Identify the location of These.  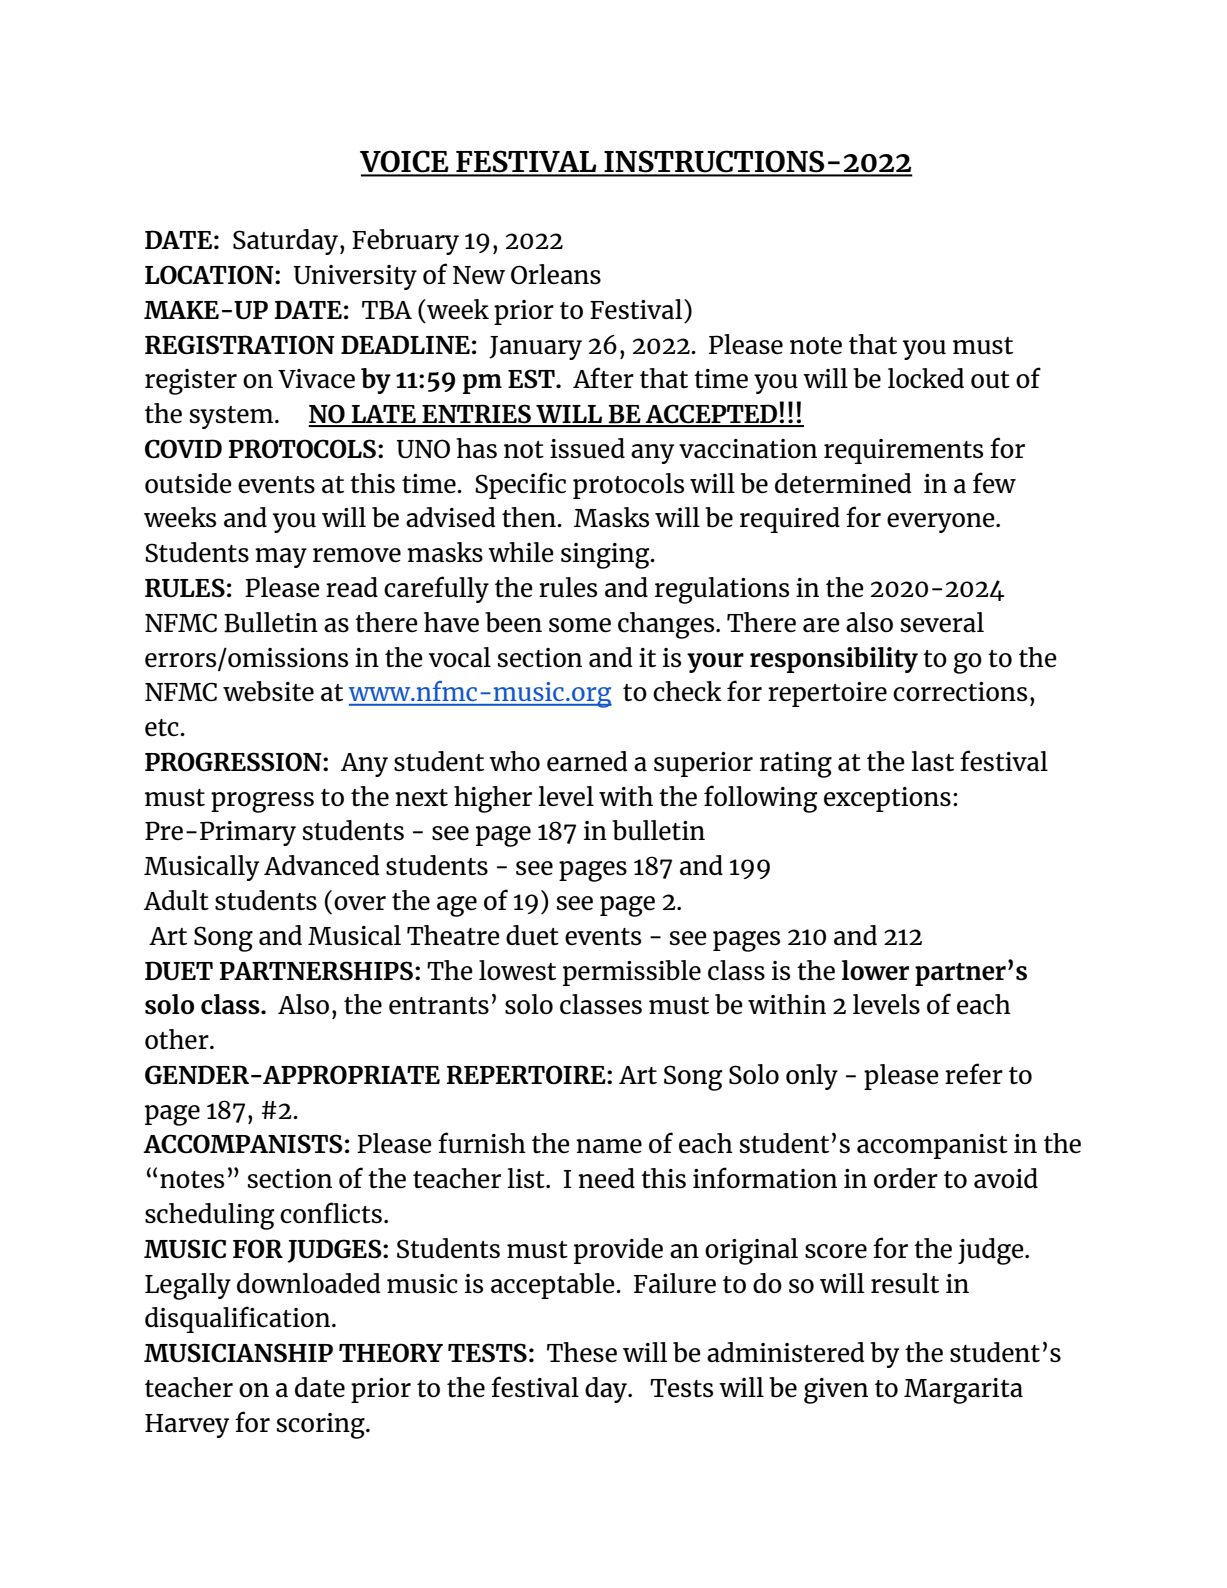
(582, 1352).
